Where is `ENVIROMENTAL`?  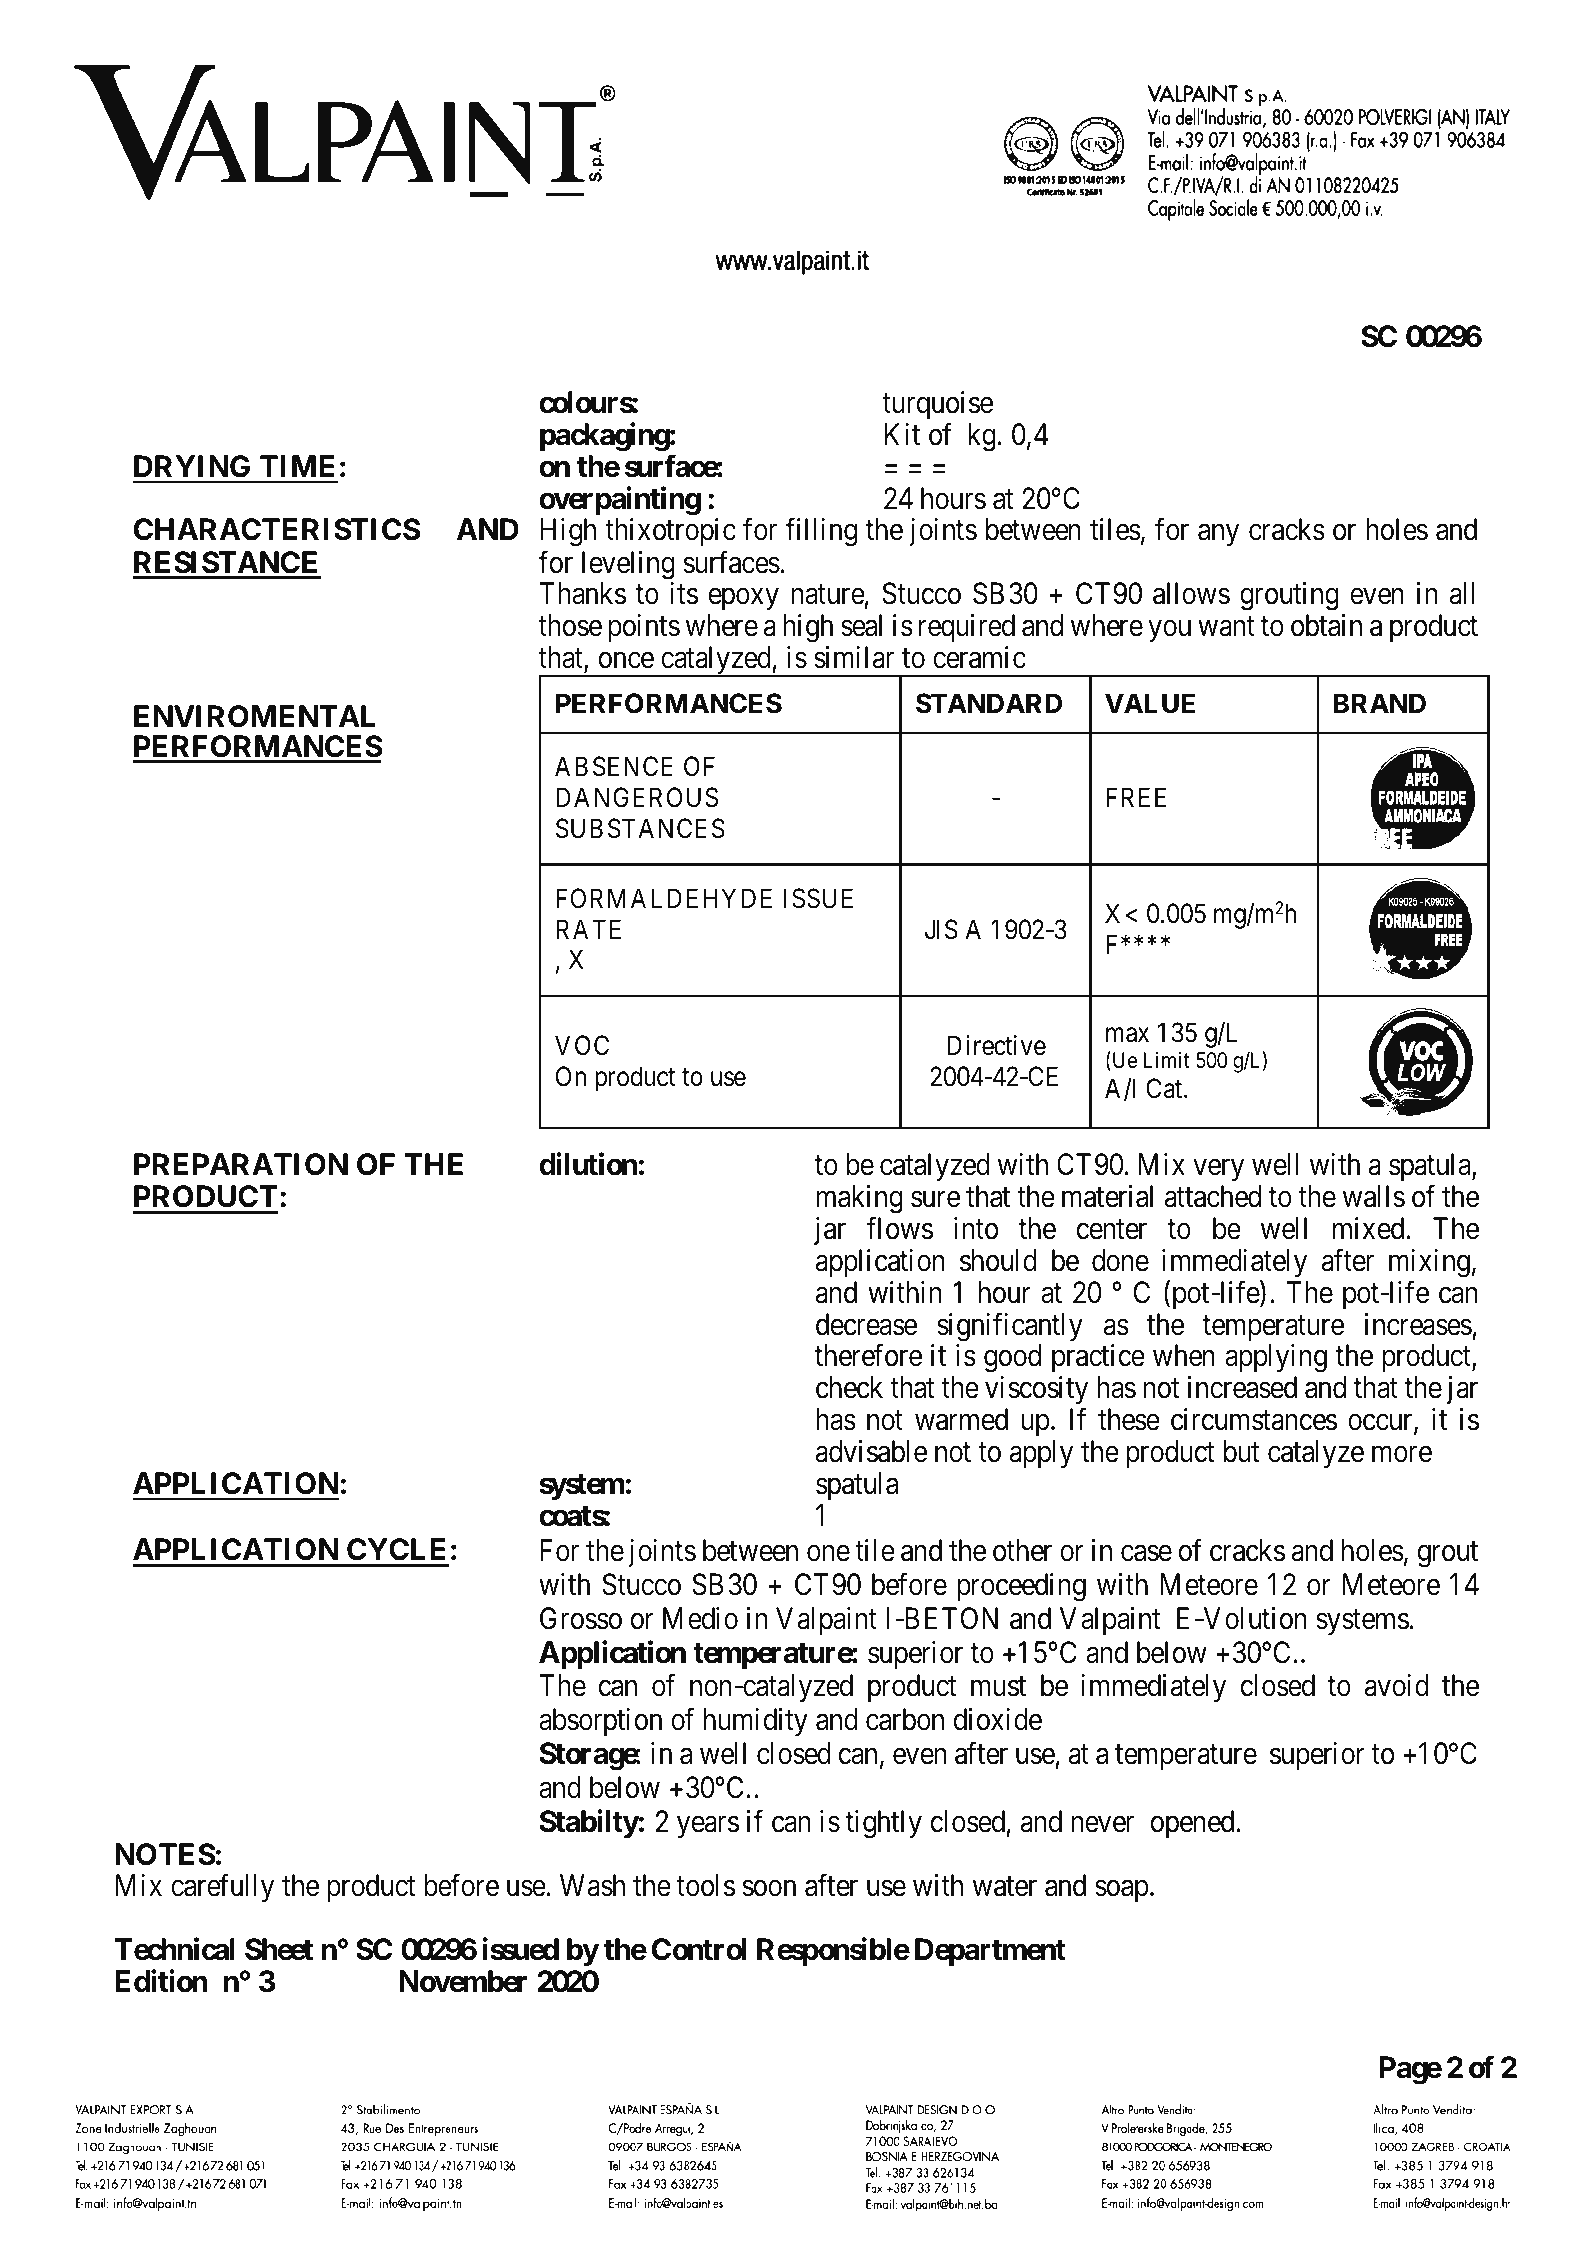
ENVIROMENTAL is located at coordinates (254, 716).
